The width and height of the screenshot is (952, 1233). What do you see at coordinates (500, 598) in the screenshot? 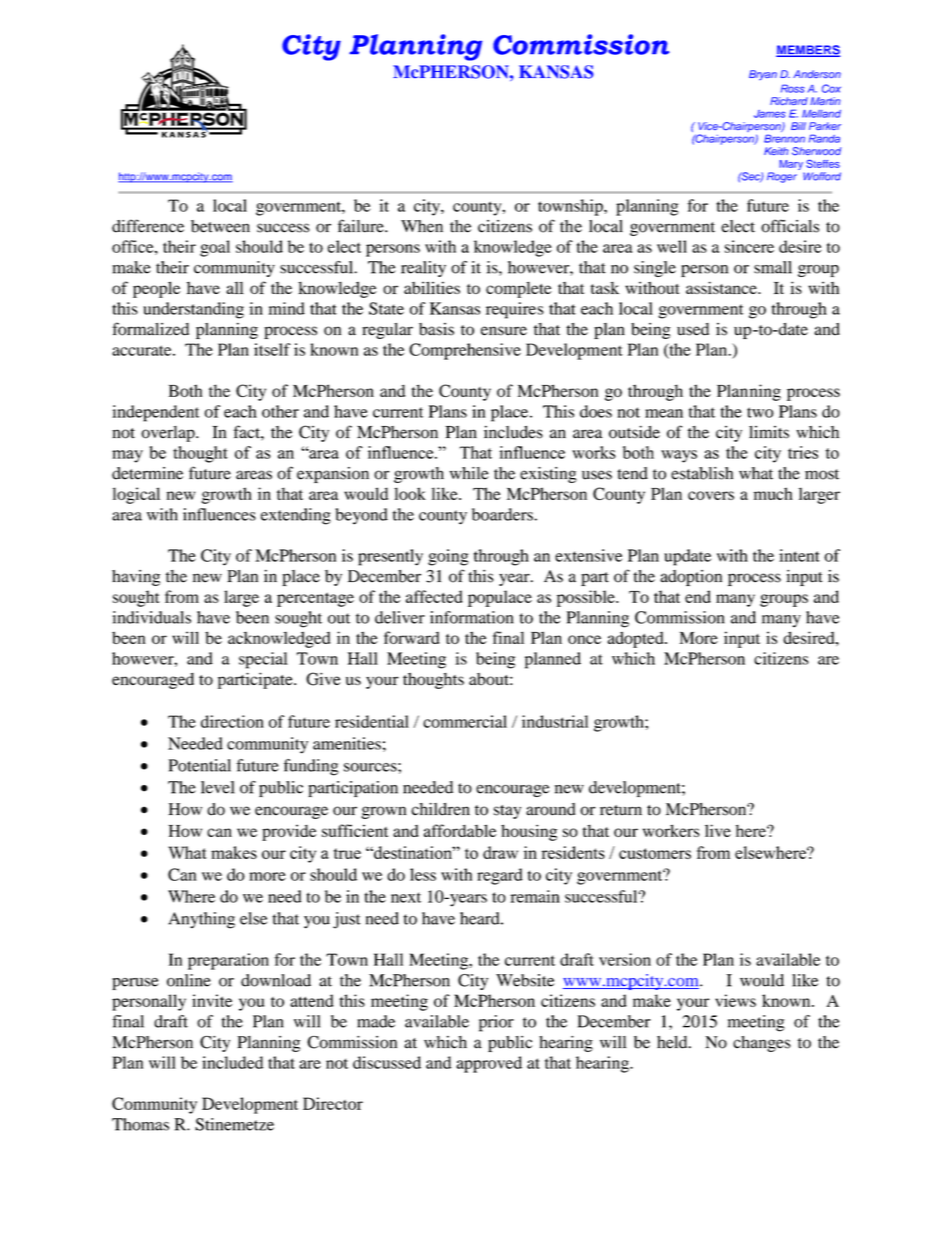
I see `populace` at bounding box center [500, 598].
